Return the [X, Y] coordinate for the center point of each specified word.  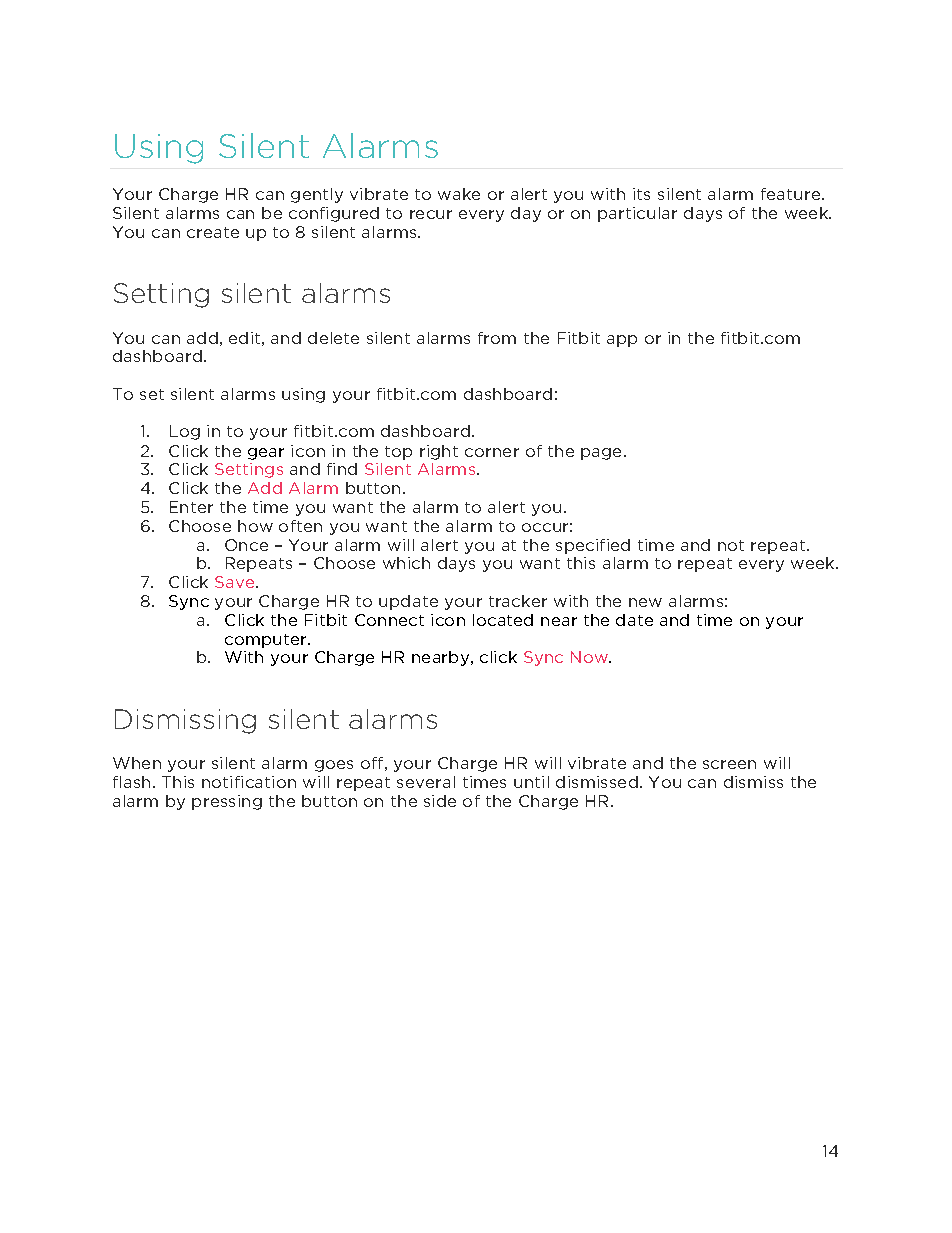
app [622, 341]
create [213, 232]
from [497, 338]
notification [249, 782]
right [439, 452]
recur [431, 214]
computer [267, 641]
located [503, 620]
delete [333, 338]
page [603, 454]
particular [637, 214]
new [645, 602]
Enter [191, 507]
